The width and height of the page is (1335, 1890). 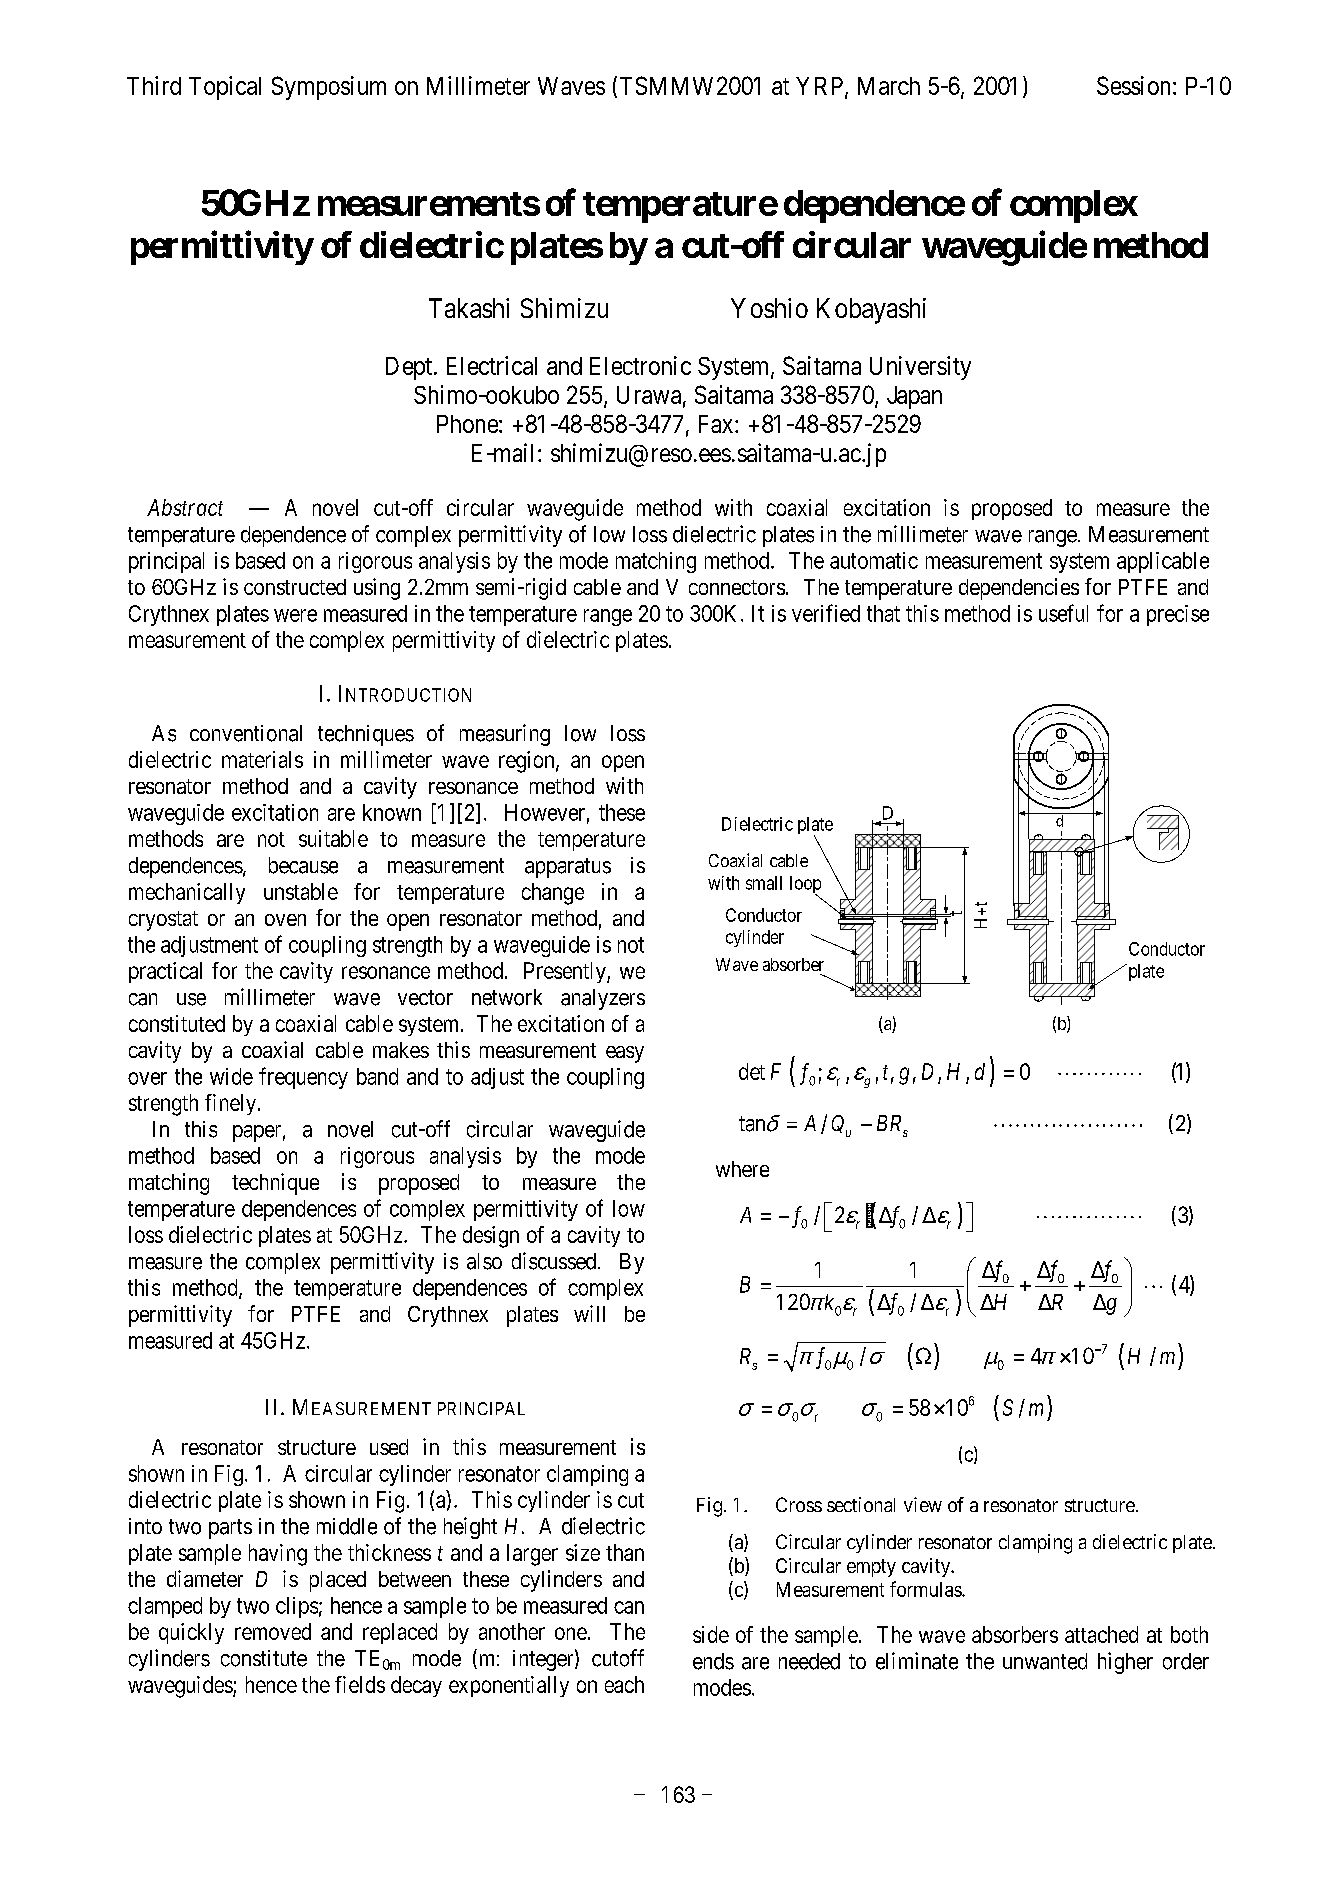 I want to click on useful, so click(x=1063, y=613).
